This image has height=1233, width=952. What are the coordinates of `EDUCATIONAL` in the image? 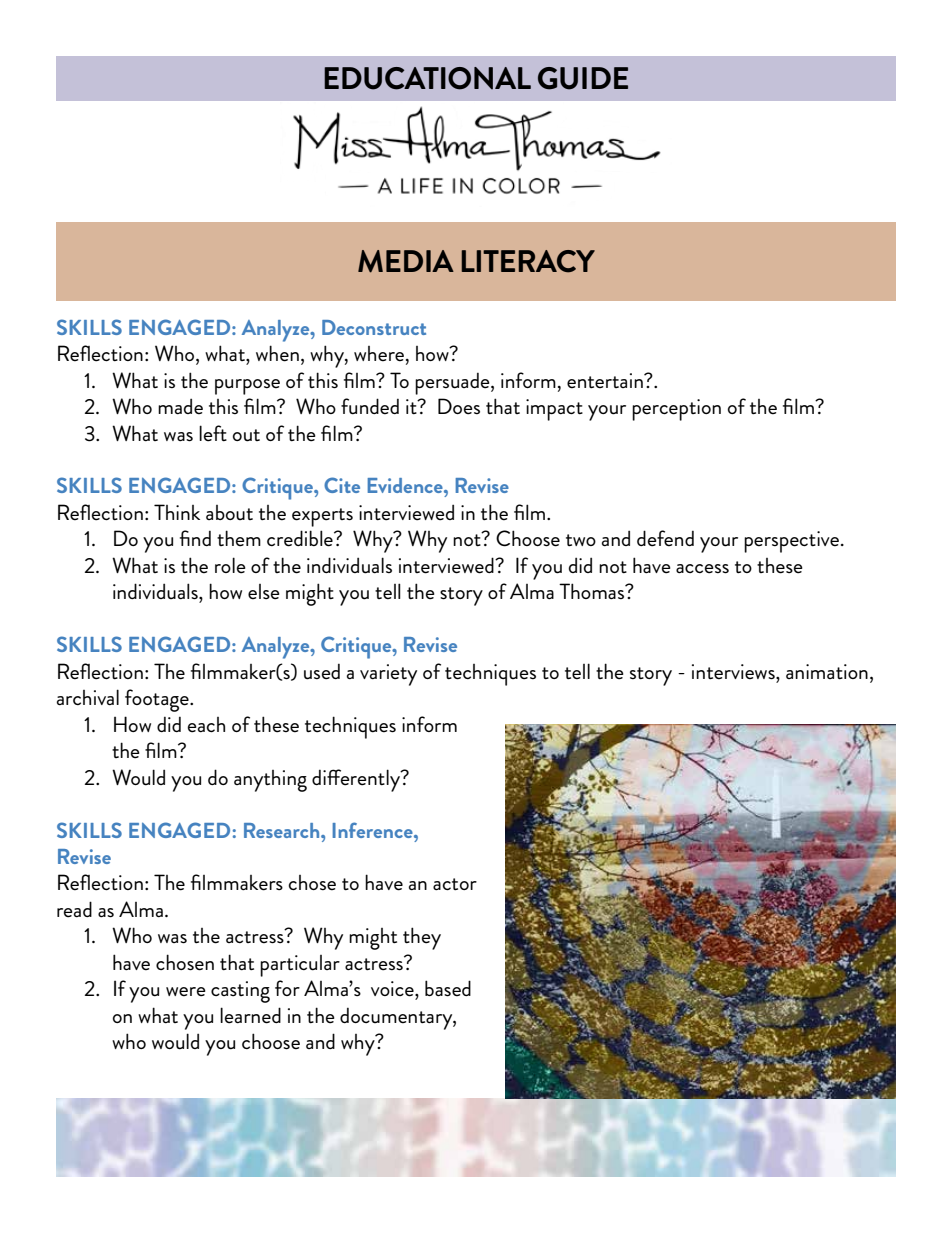 It's located at (427, 78).
